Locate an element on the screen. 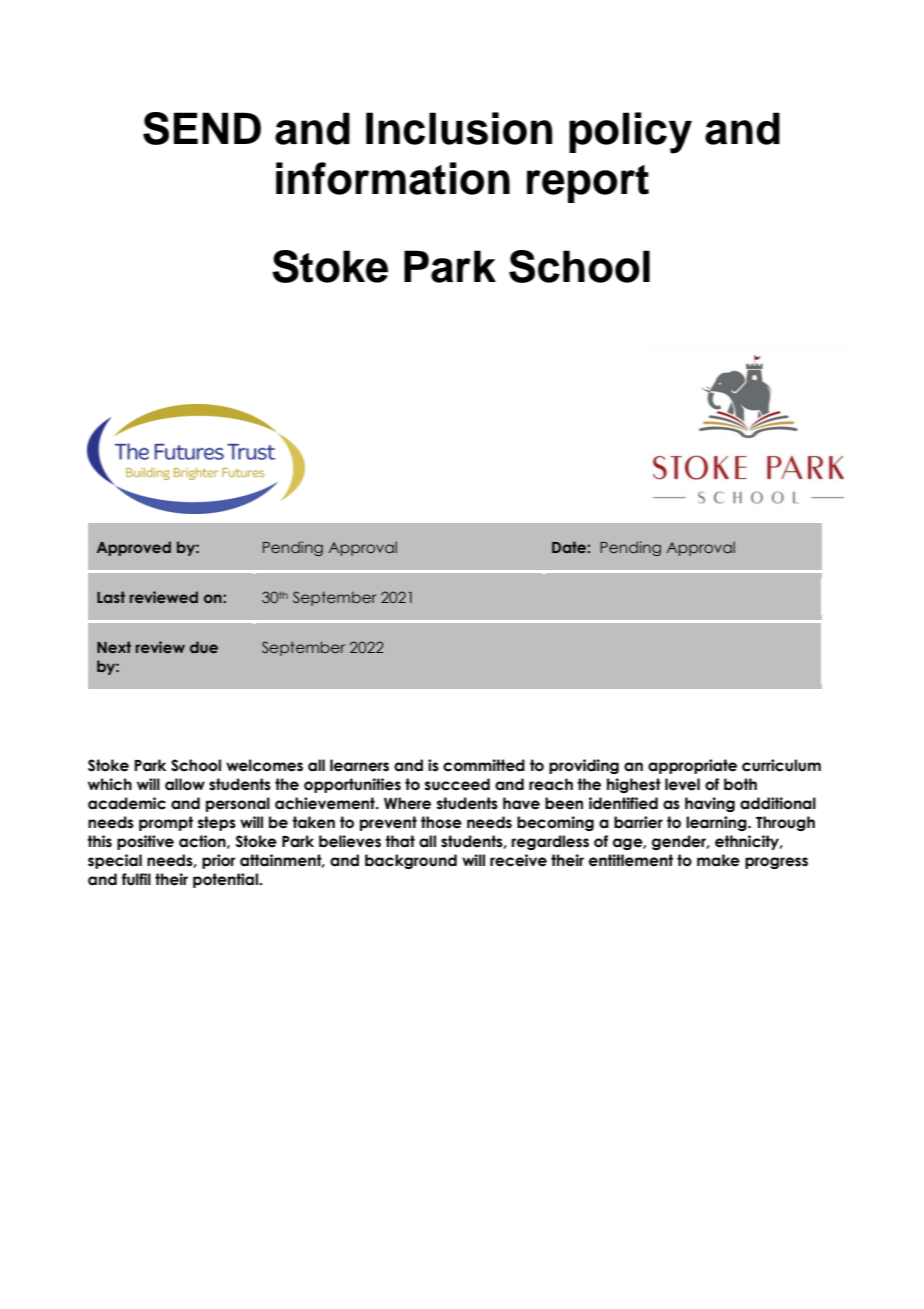 The image size is (924, 1309). appropriate is located at coordinates (692, 766).
